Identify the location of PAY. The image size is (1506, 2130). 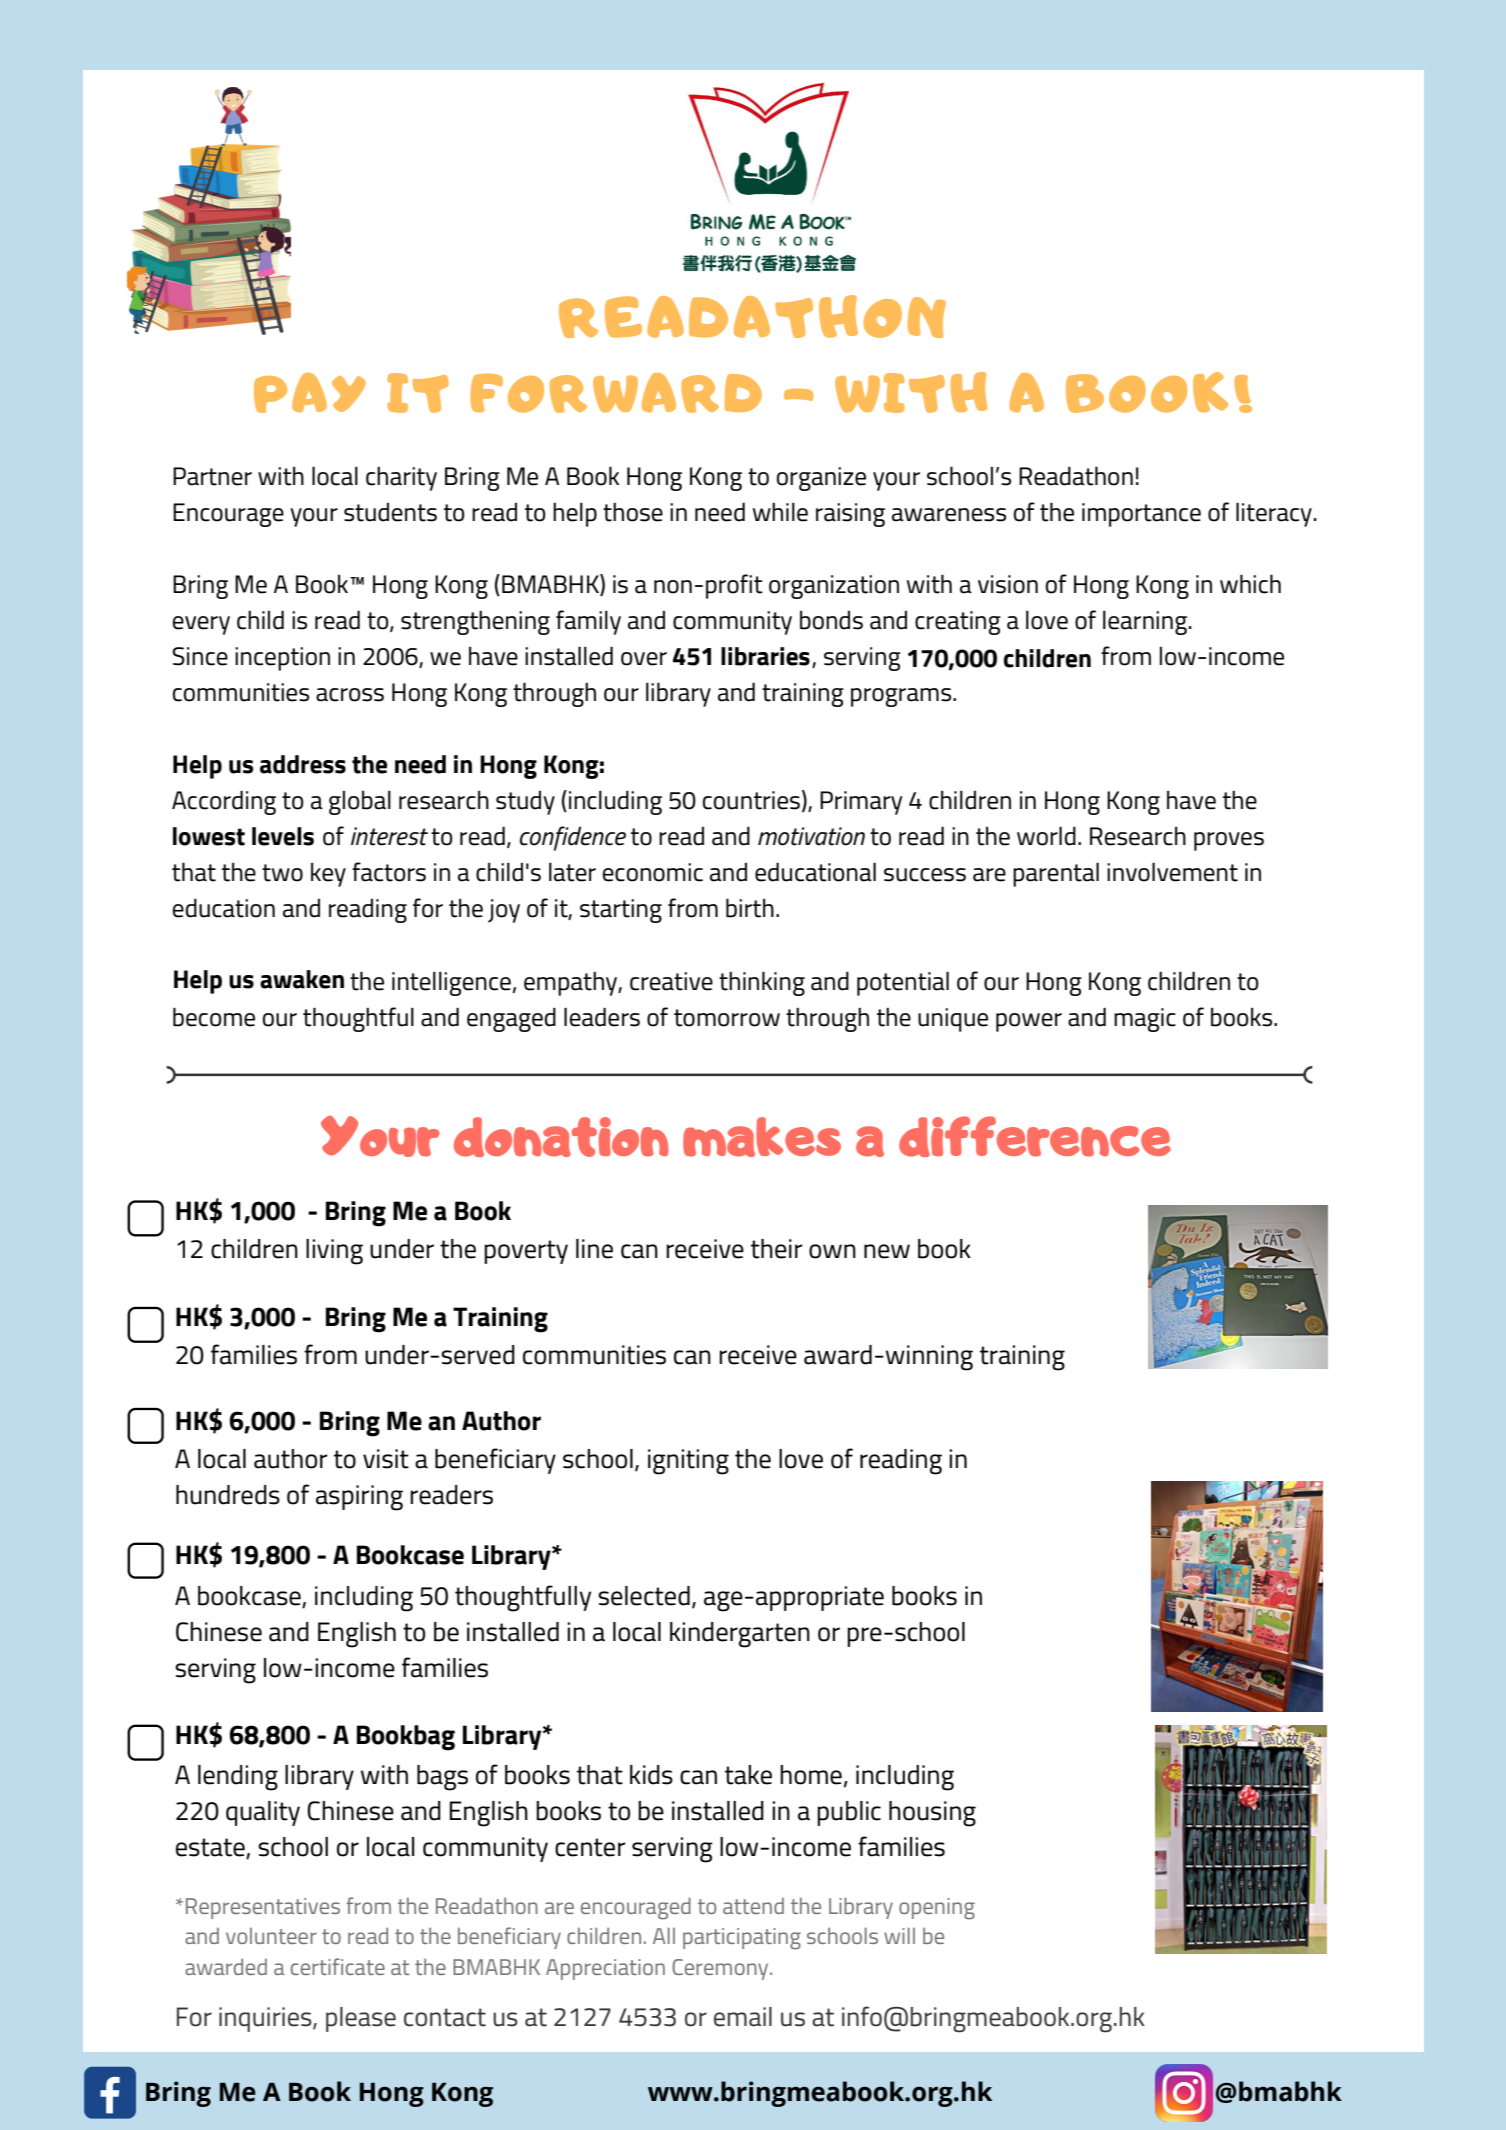
(310, 393).
